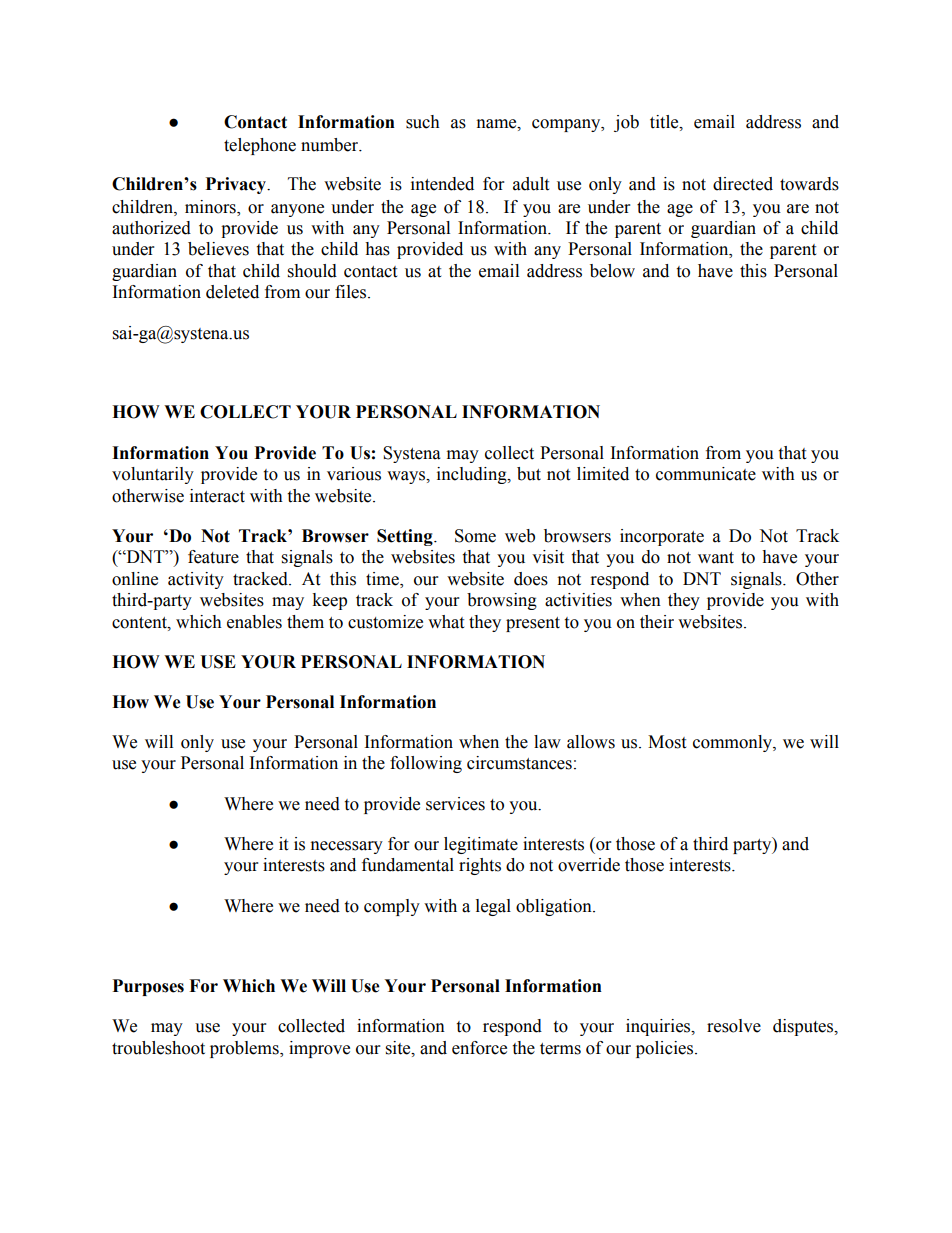  I want to click on including, so click(473, 475).
